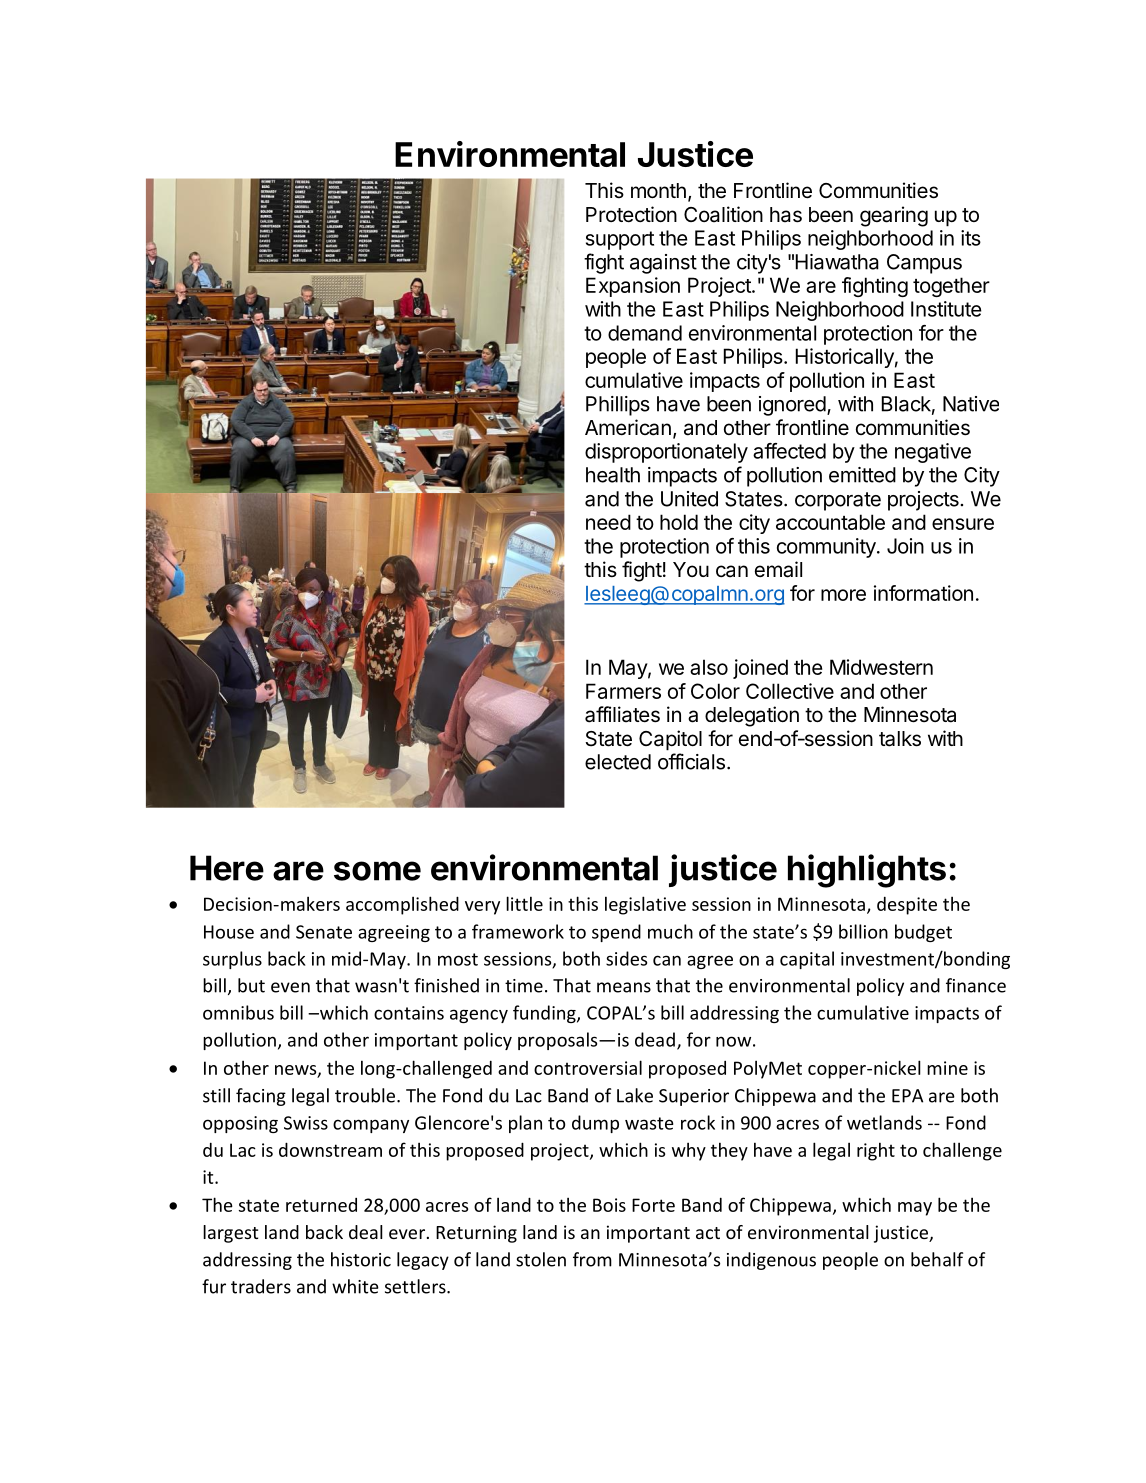 The height and width of the screenshot is (1483, 1146). Describe the element at coordinates (900, 739) in the screenshot. I see `talks` at that location.
